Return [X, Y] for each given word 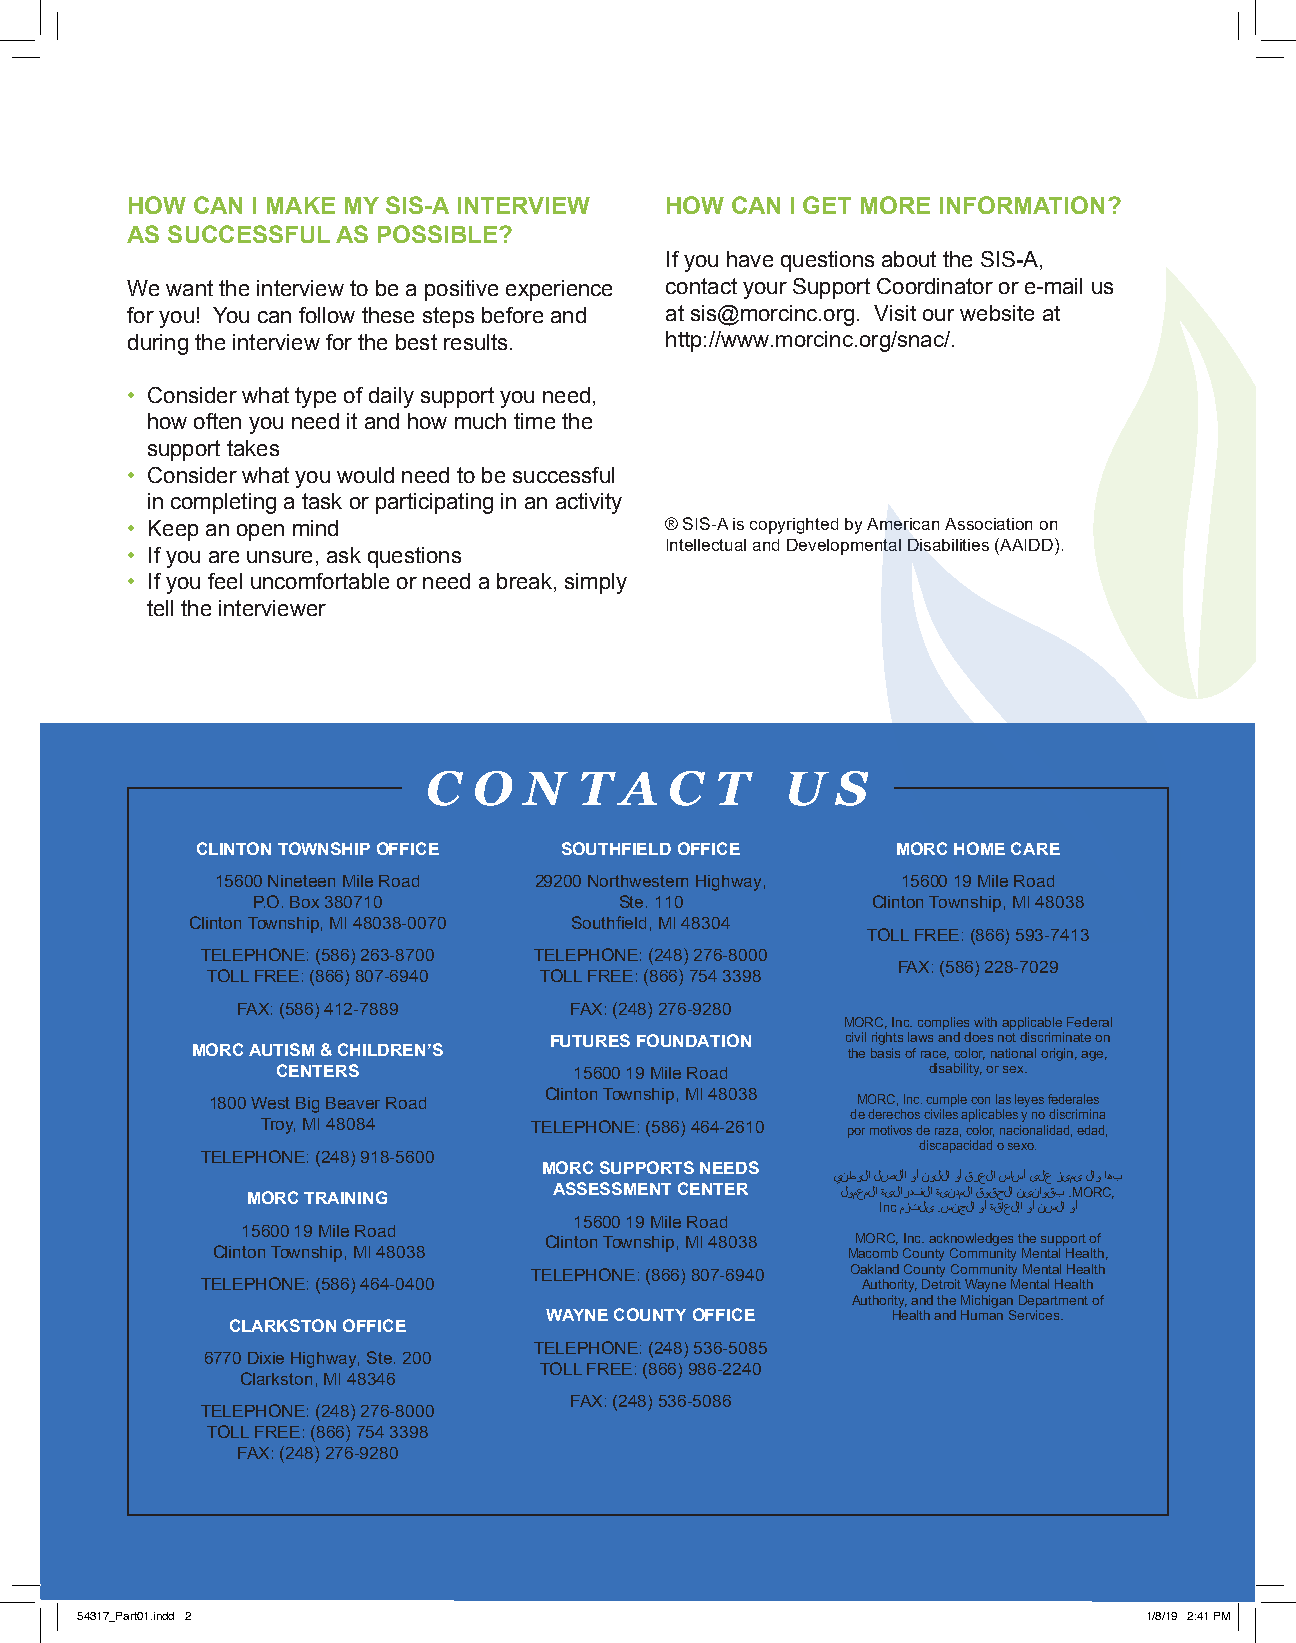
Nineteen [301, 881]
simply [596, 583]
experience [559, 290]
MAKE [301, 205]
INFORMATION [1022, 205]
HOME [979, 848]
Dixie [266, 1358]
